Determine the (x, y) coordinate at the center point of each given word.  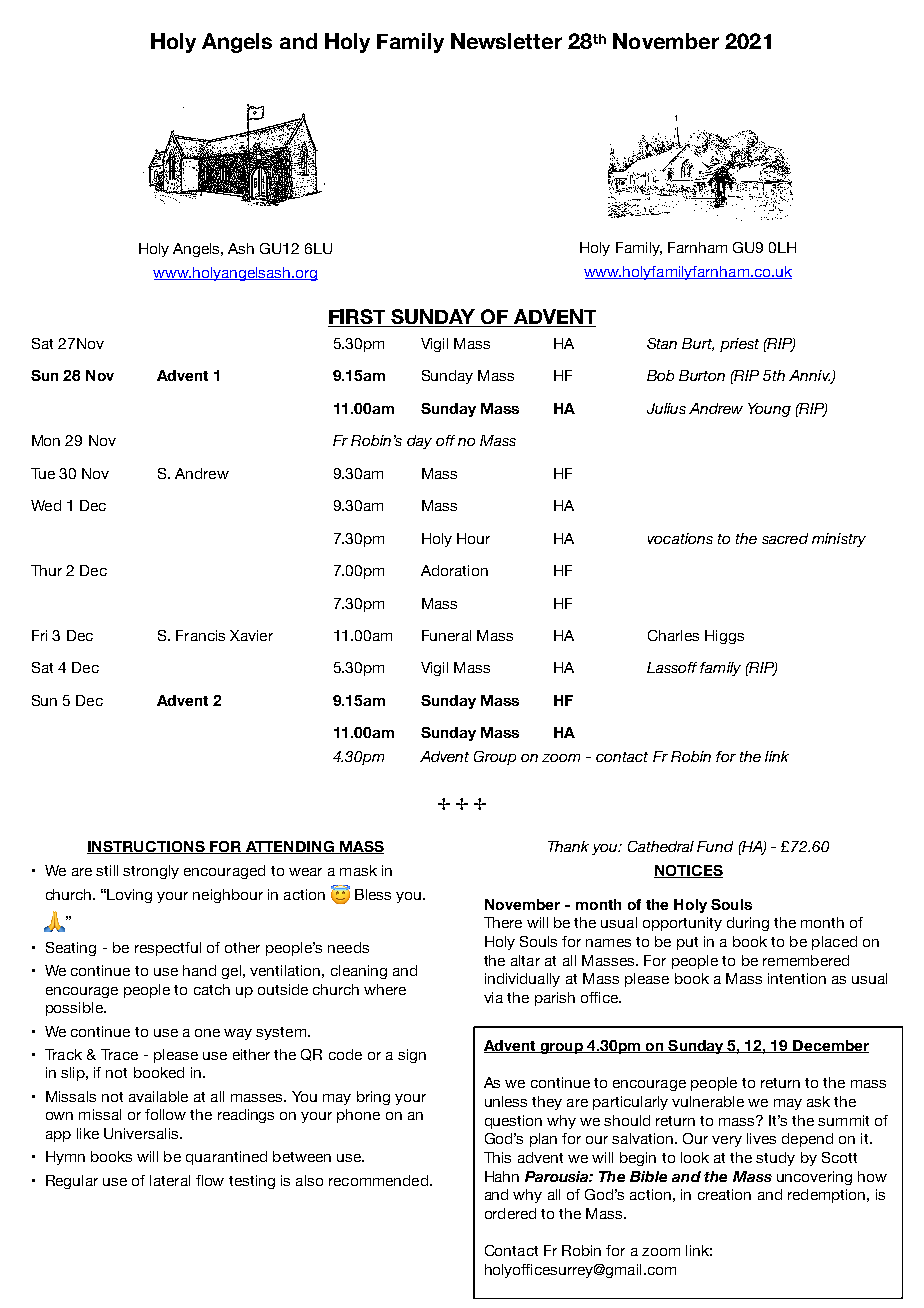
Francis (200, 635)
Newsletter (506, 41)
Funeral (446, 635)
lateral (170, 1180)
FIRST (358, 318)
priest (739, 345)
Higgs (724, 637)
